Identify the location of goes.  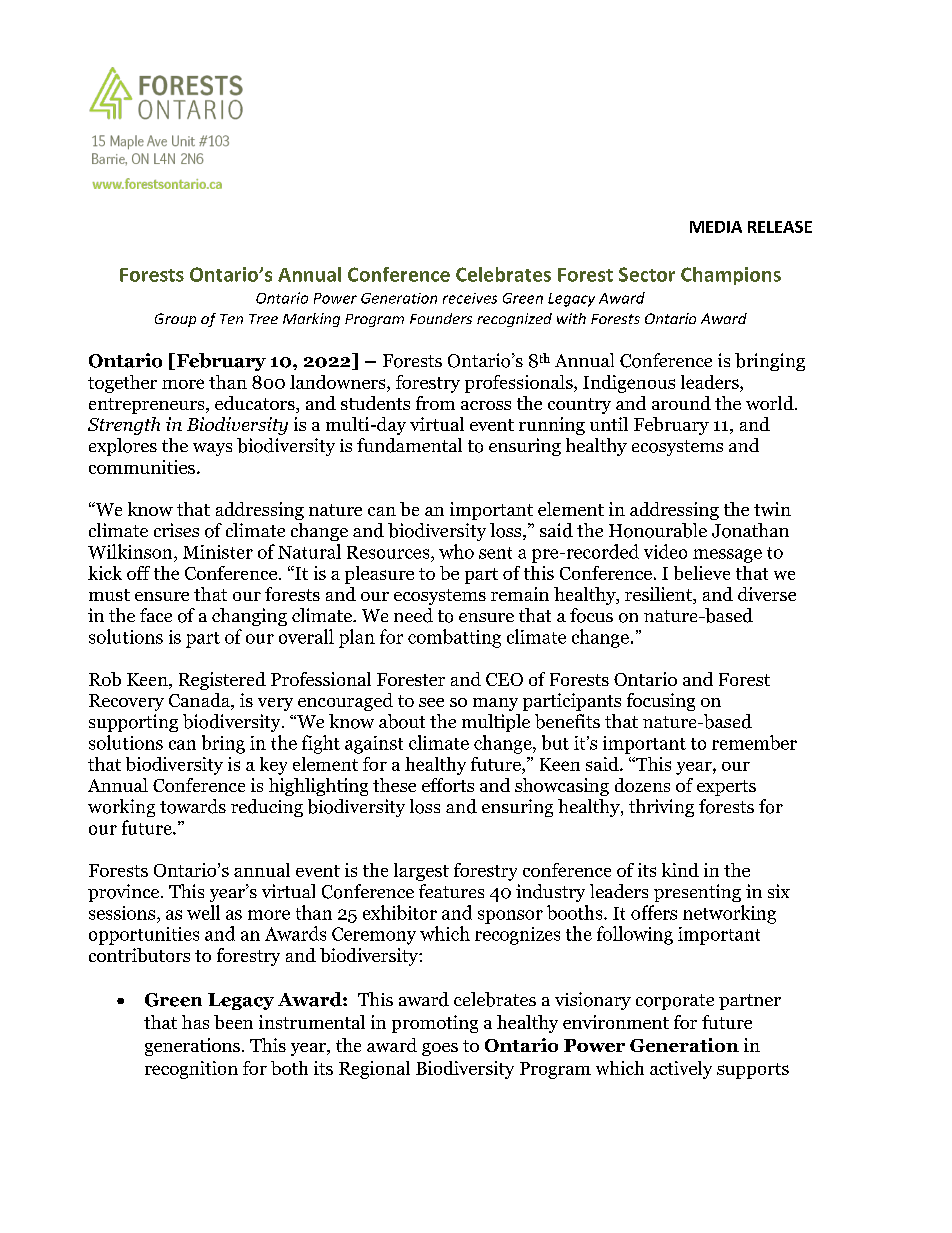
(440, 1049).
